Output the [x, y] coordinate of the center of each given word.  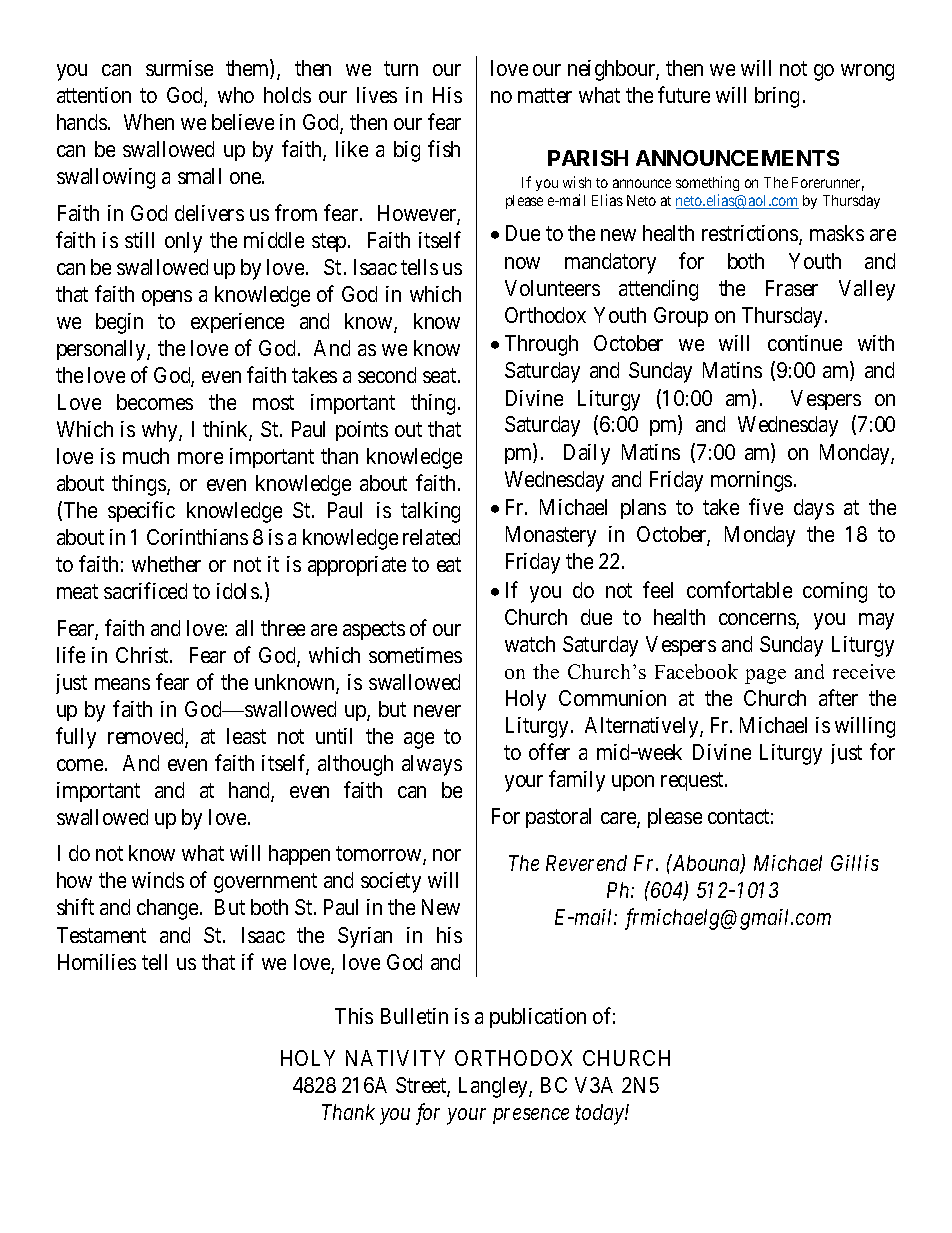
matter [545, 95]
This [354, 1016]
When [149, 122]
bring [777, 97]
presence [531, 1116]
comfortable [739, 589]
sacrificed [145, 590]
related [431, 537]
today [601, 1114]
